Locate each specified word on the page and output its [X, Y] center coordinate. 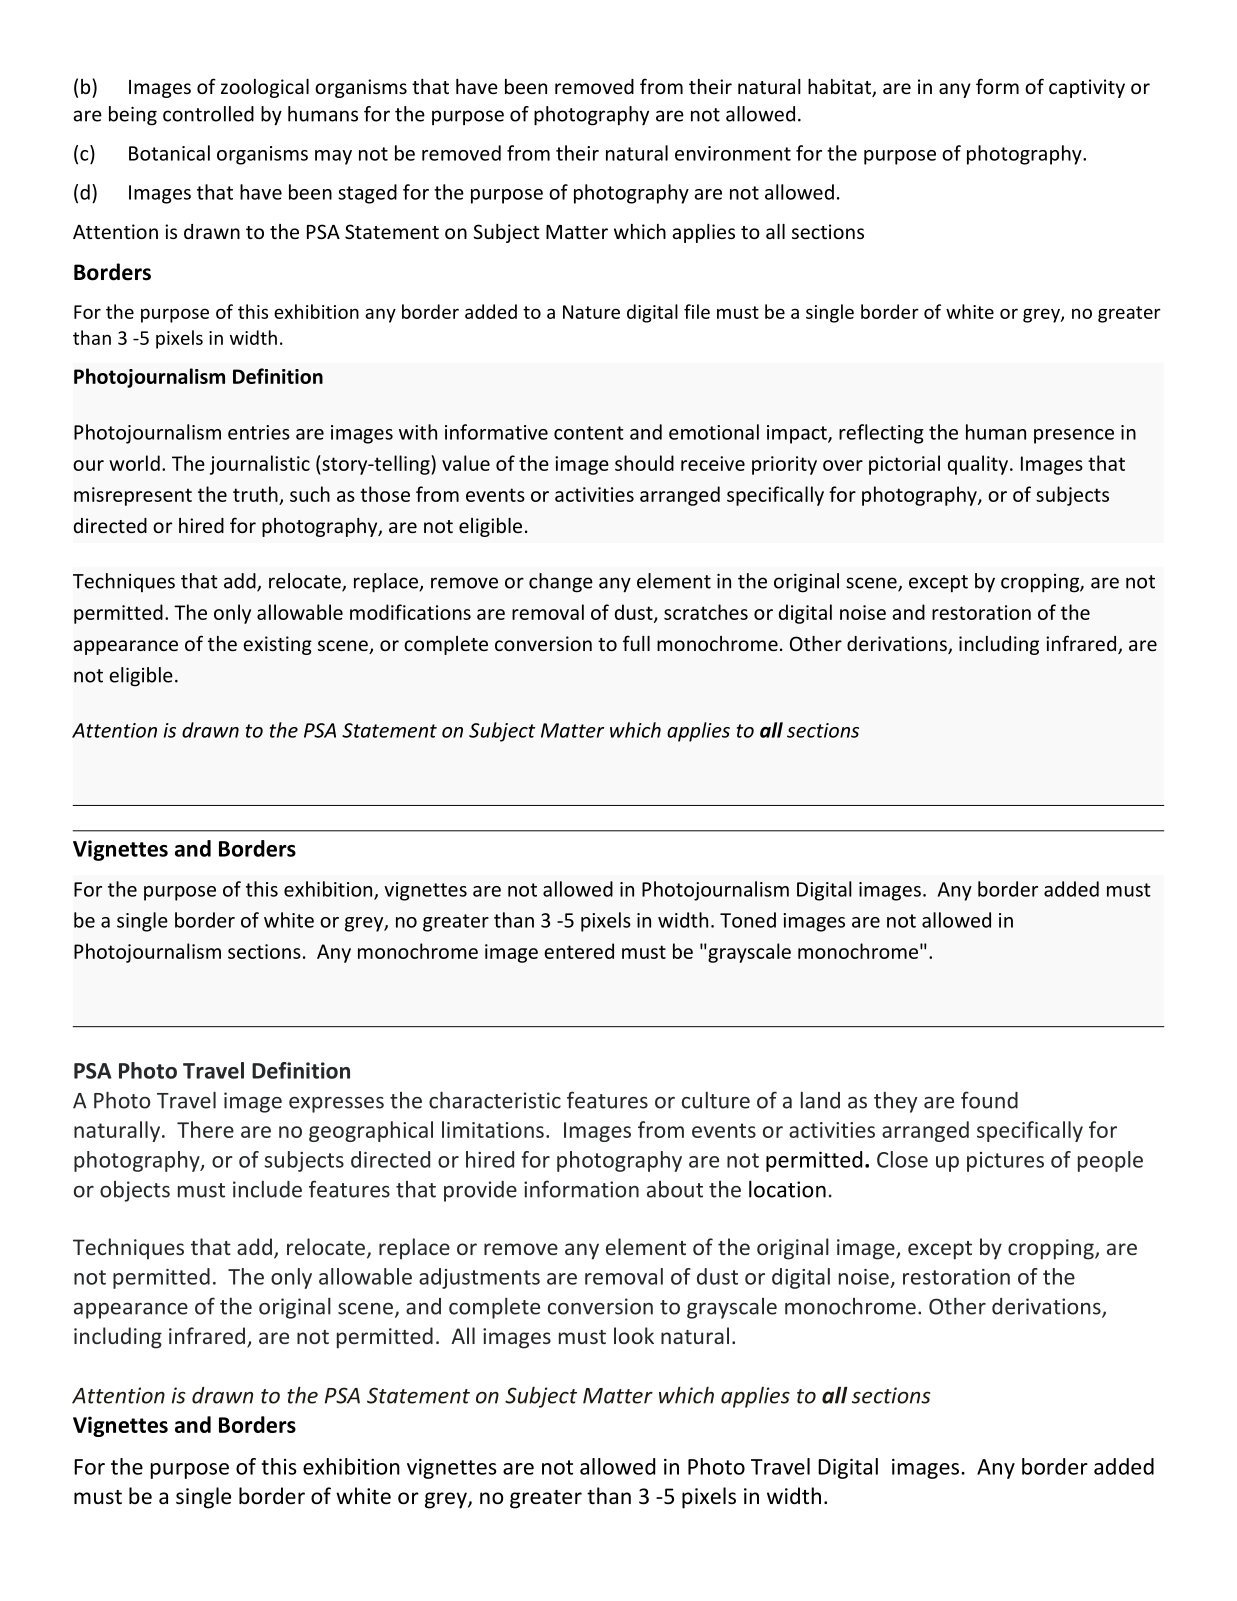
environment [733, 153]
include [267, 1189]
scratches [706, 612]
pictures [1005, 1162]
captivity [1087, 88]
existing [277, 645]
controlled [208, 114]
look [634, 1335]
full [636, 643]
